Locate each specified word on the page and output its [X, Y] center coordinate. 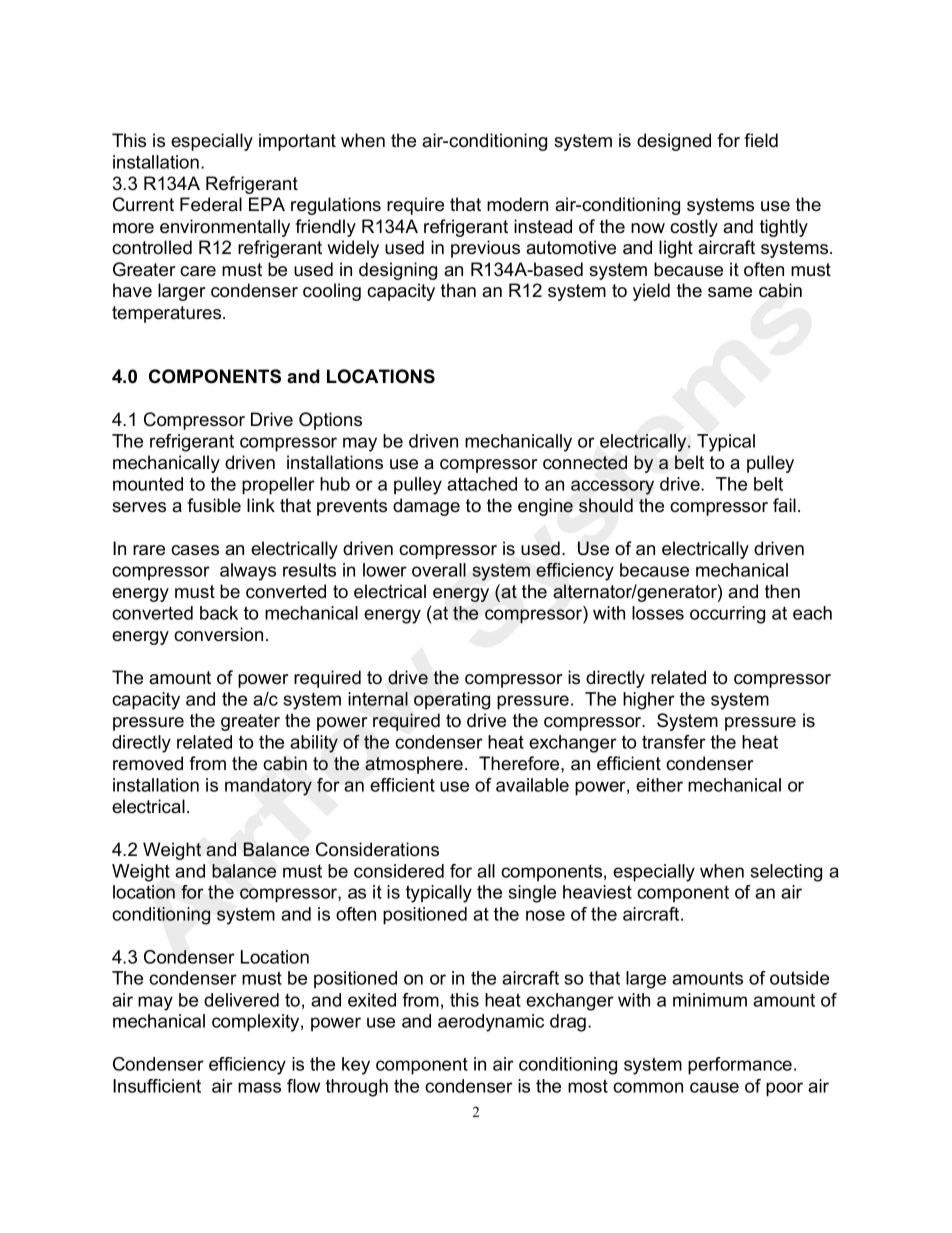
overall [439, 570]
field [761, 140]
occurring [727, 615]
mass [259, 1087]
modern [517, 204]
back [219, 613]
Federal [211, 204]
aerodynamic [491, 1023]
